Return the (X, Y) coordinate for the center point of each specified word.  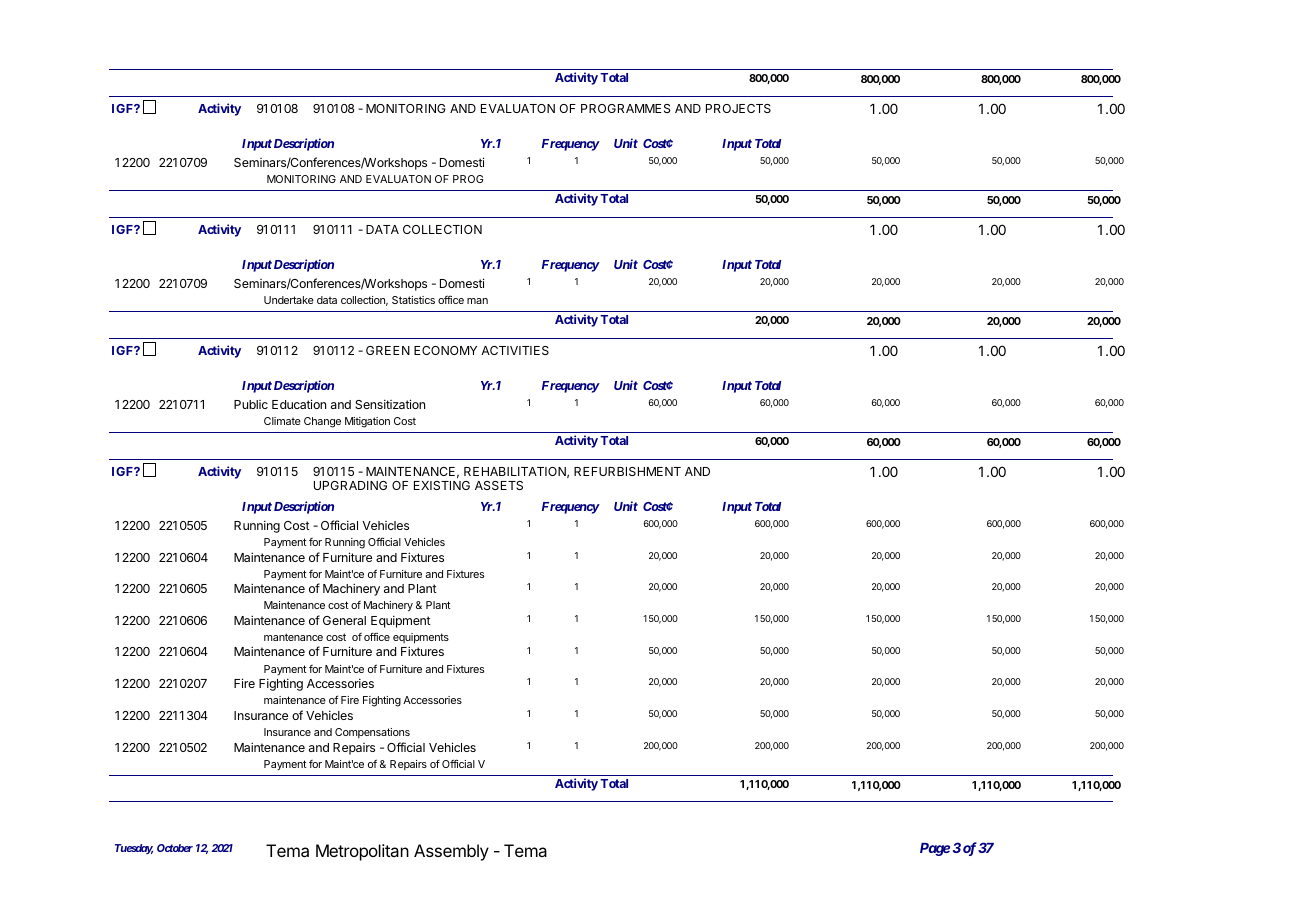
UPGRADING (350, 485)
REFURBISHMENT (627, 471)
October (175, 848)
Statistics (413, 300)
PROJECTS (738, 108)
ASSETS (499, 485)
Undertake (289, 300)
